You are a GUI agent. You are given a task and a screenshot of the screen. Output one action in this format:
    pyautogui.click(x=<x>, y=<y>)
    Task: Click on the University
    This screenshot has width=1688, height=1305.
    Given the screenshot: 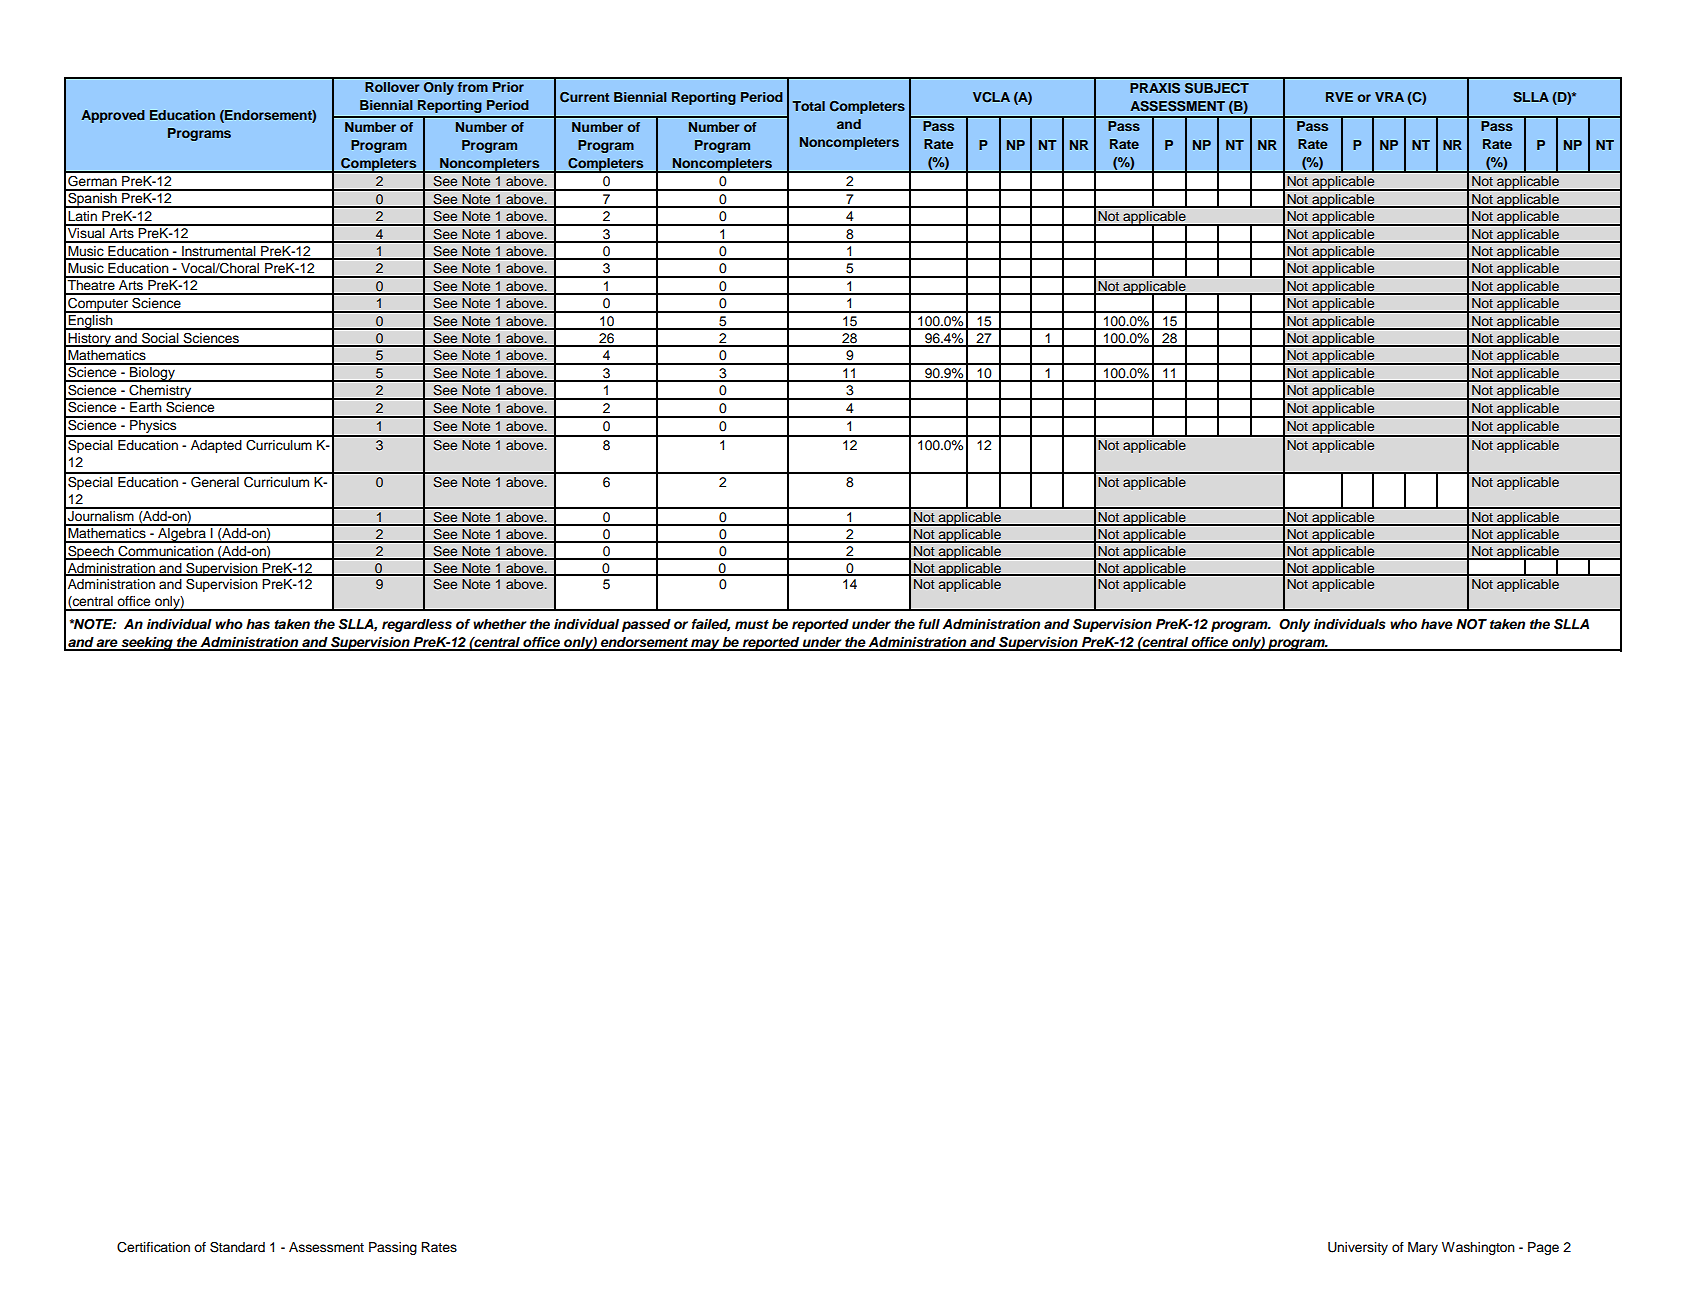 What is the action you would take?
    pyautogui.click(x=1358, y=1248)
